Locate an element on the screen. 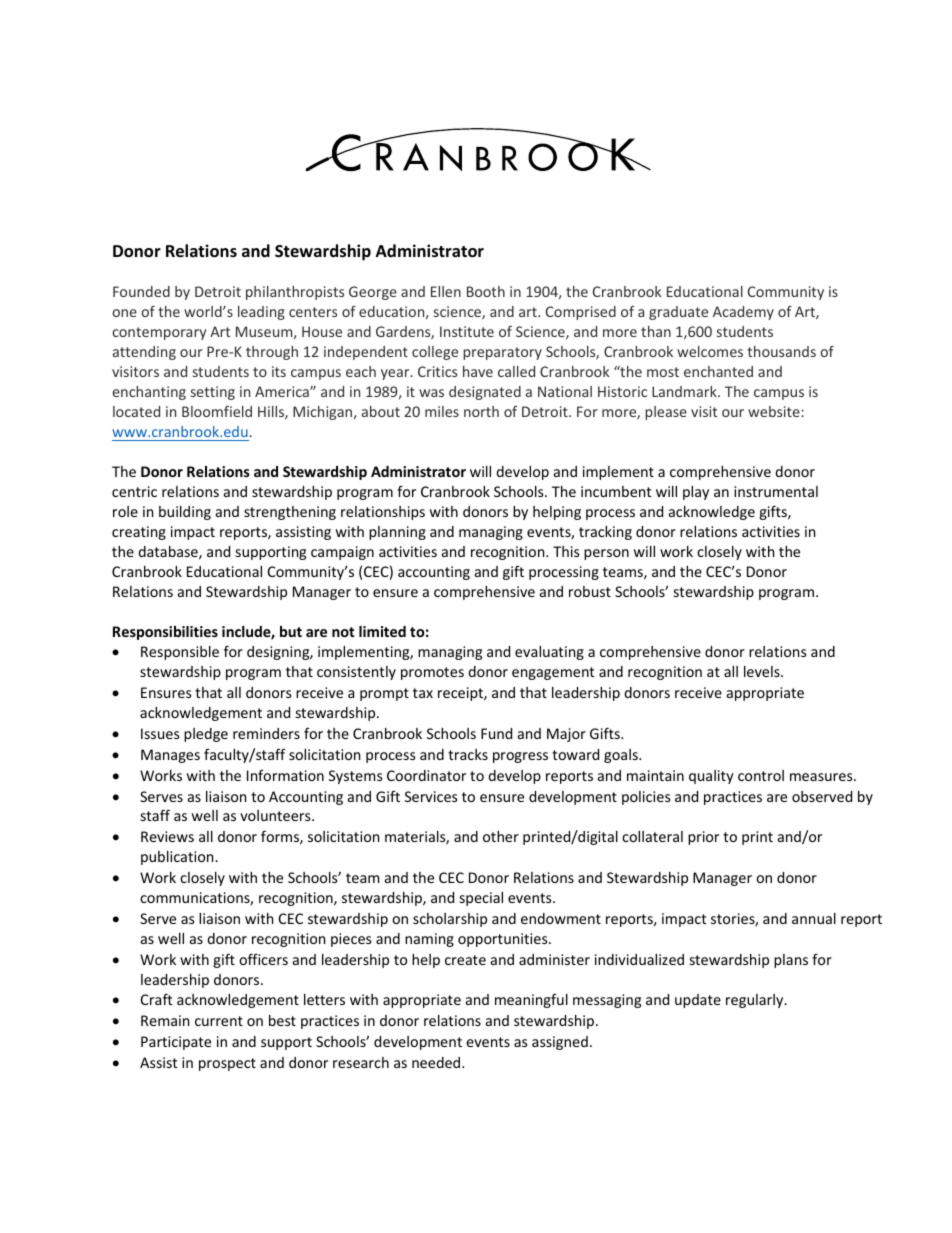 Image resolution: width=952 pixels, height=1233 pixels. Institute is located at coordinates (467, 331).
